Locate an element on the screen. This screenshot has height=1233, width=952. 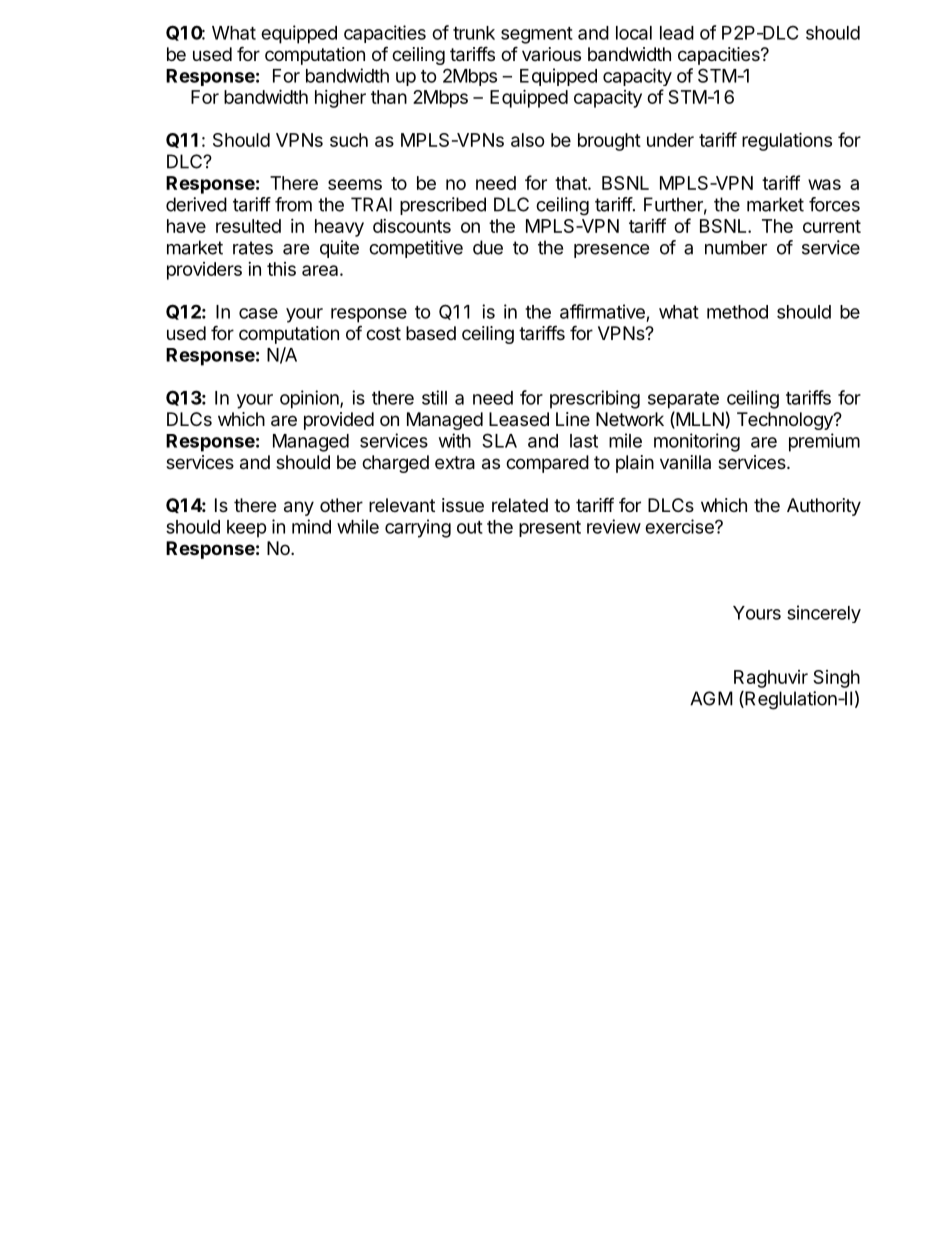
AGM is located at coordinates (711, 698).
